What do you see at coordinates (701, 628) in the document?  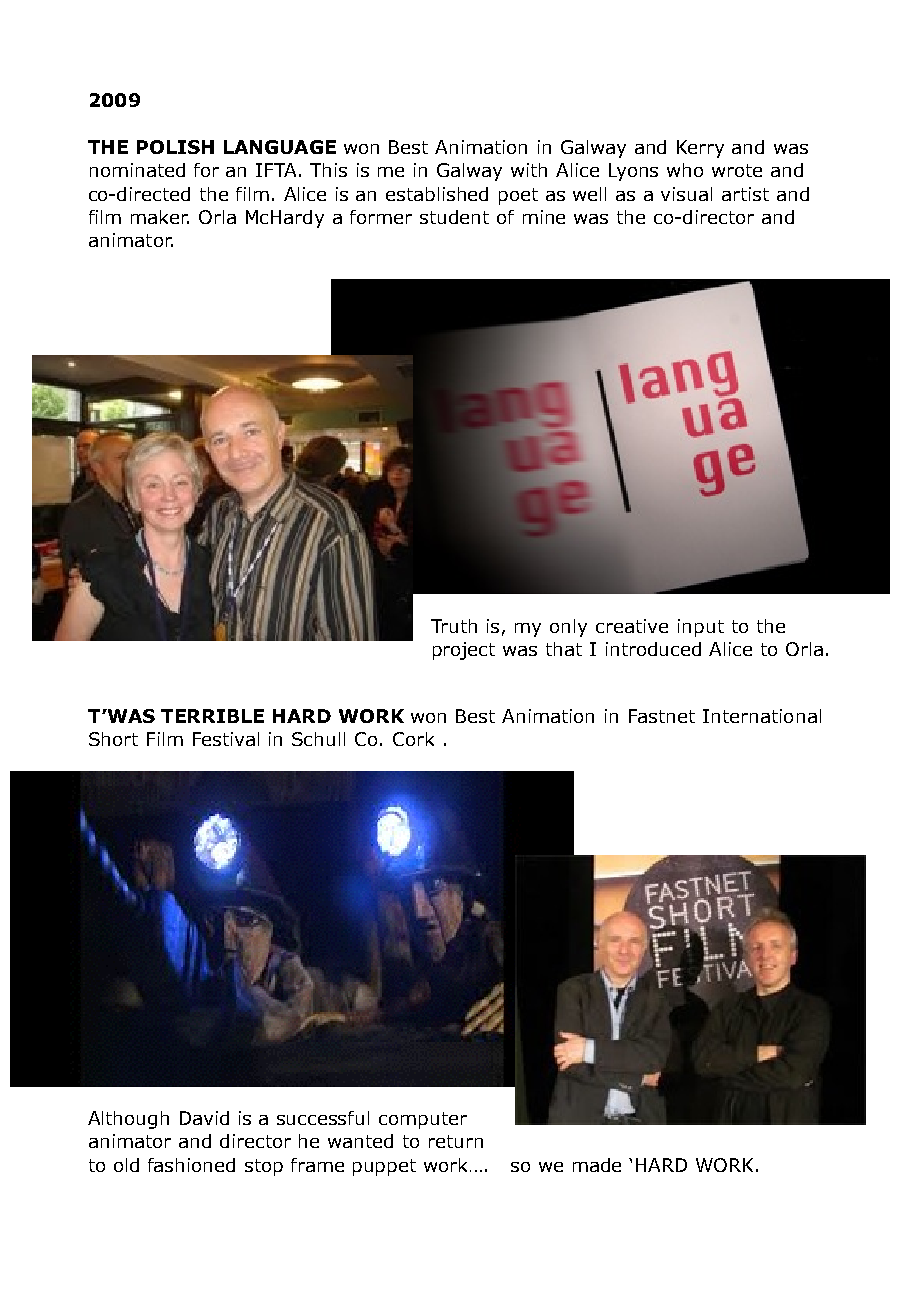 I see `input` at bounding box center [701, 628].
